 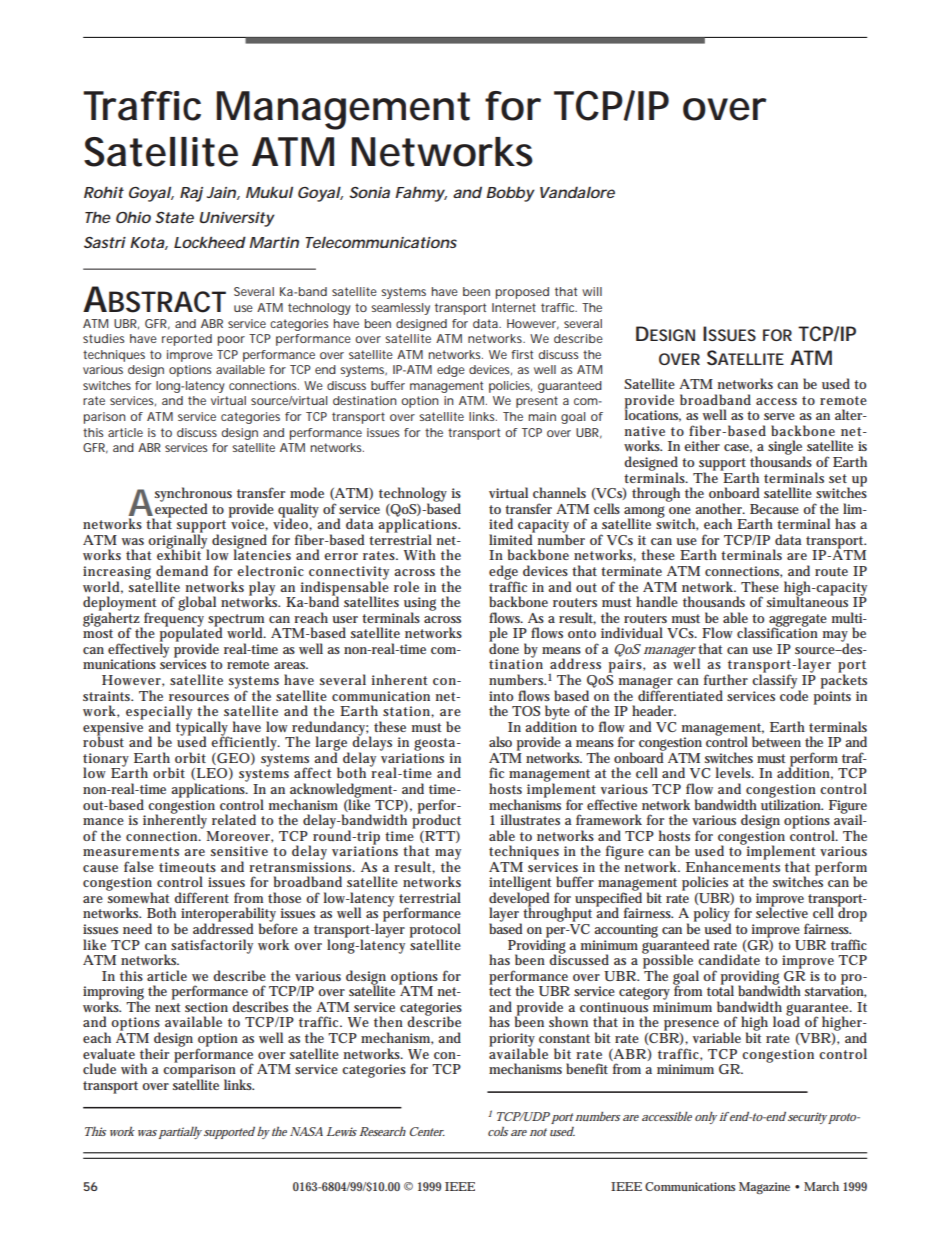 What do you see at coordinates (764, 1188) in the screenshot?
I see `Magazine` at bounding box center [764, 1188].
